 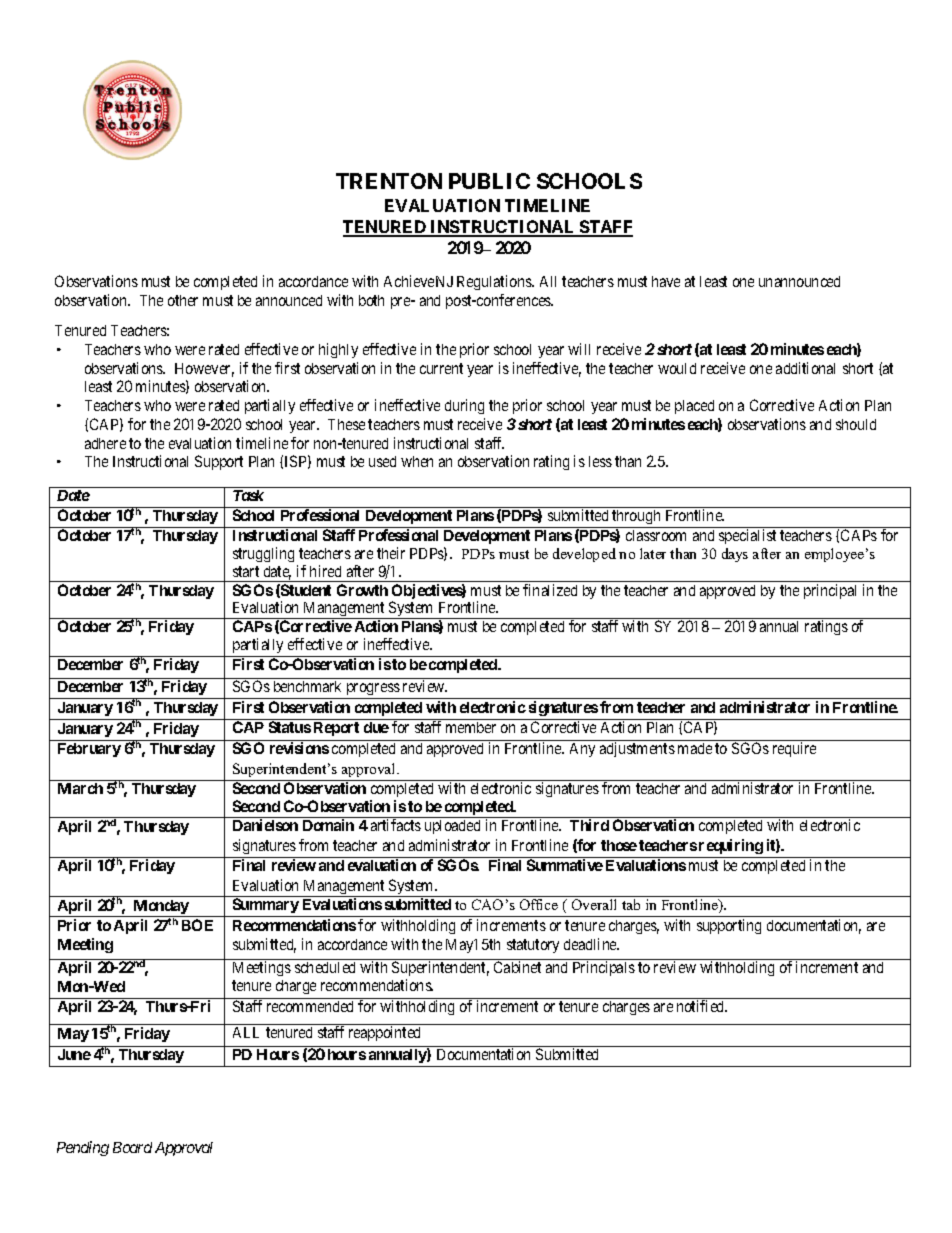 I want to click on other, so click(x=183, y=300).
